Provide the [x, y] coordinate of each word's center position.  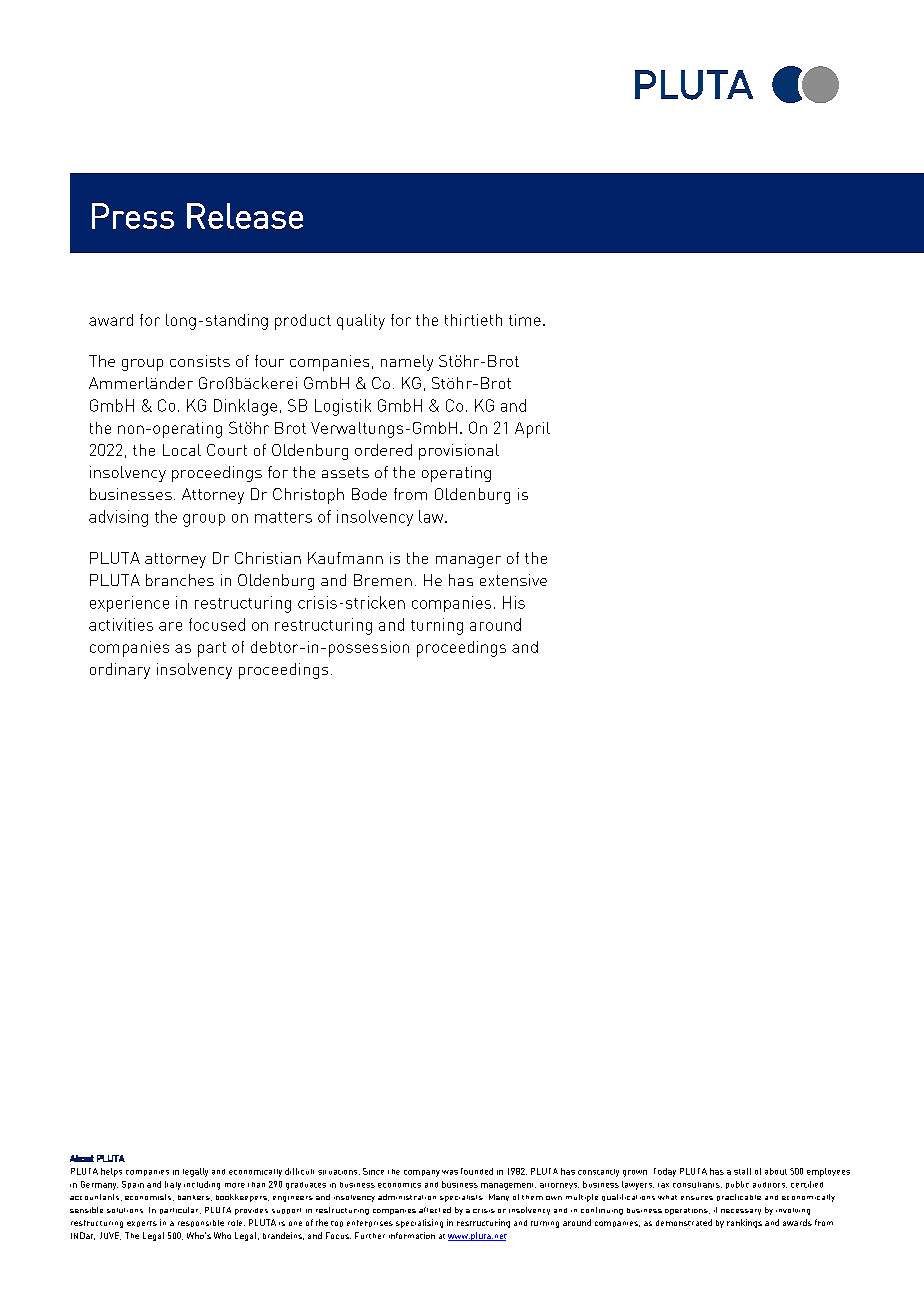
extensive [513, 580]
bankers [195, 1198]
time [525, 320]
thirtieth [473, 320]
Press [133, 216]
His [514, 602]
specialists [461, 1198]
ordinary [120, 671]
